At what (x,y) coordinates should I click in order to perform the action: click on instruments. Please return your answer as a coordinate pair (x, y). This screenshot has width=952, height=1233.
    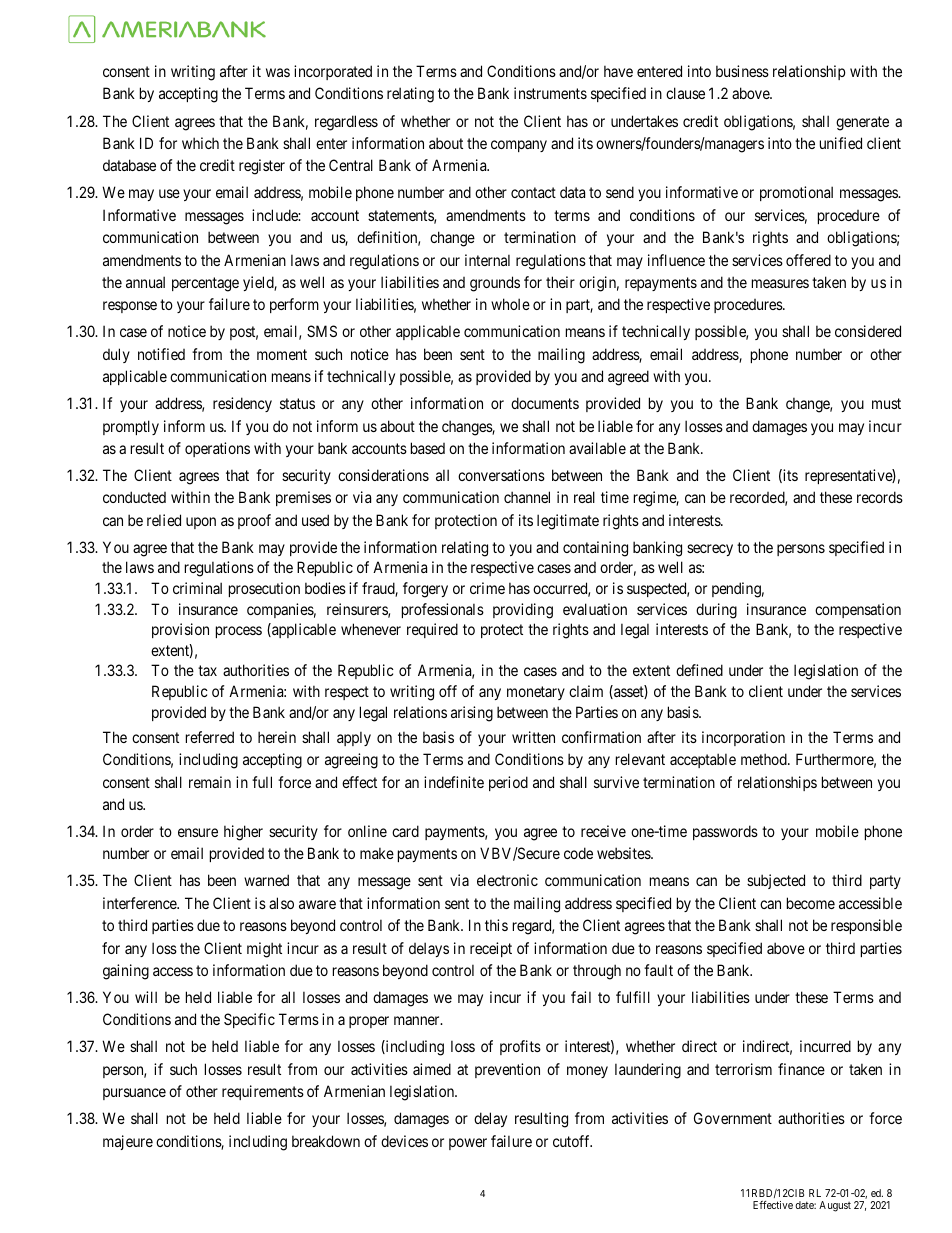
    Looking at the image, I should click on (550, 93).
